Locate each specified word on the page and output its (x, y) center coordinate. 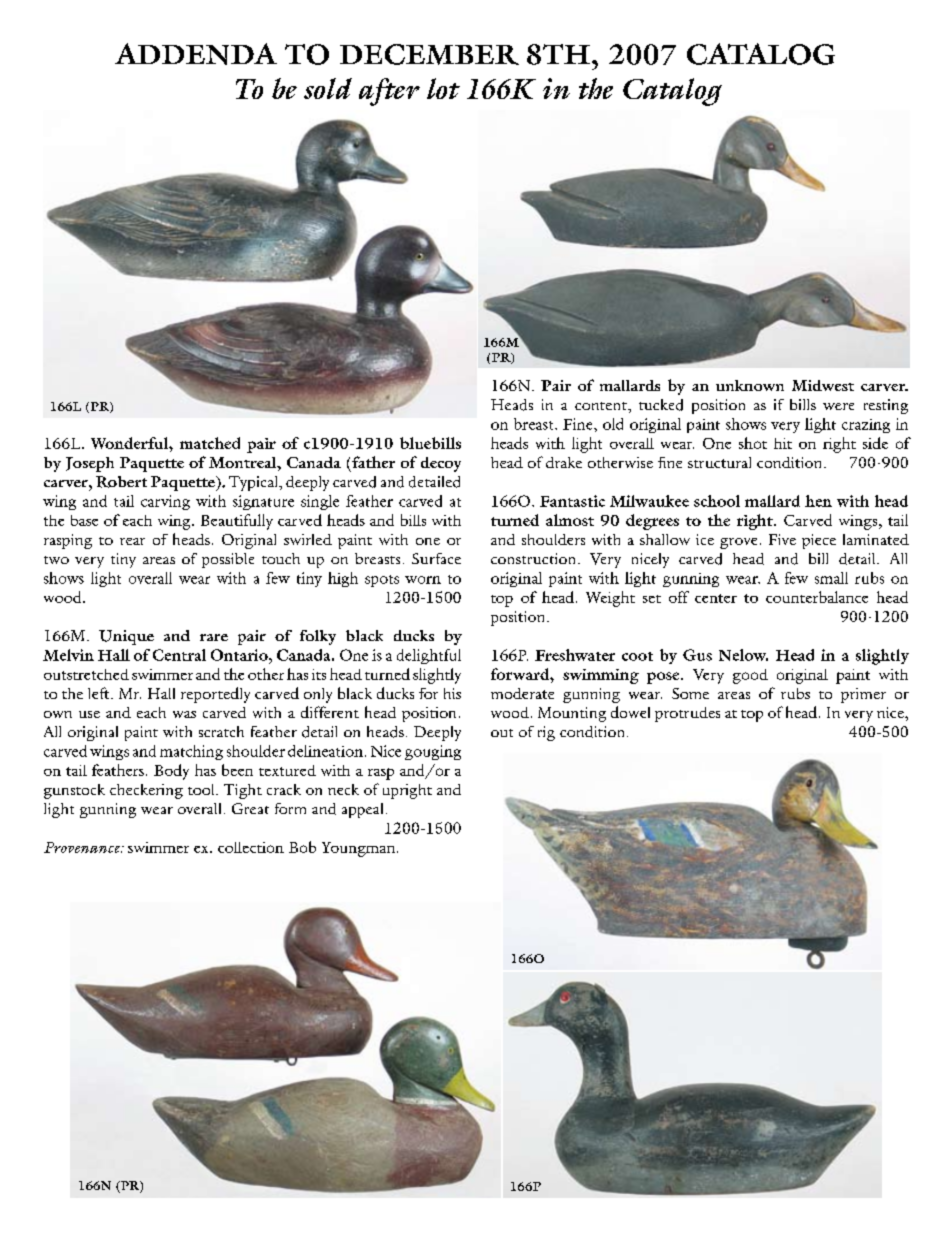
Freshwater (575, 655)
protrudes (687, 714)
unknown (750, 385)
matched (210, 443)
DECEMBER (429, 54)
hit (783, 443)
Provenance (83, 847)
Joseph (90, 464)
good (750, 676)
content (602, 406)
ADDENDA (196, 54)
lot (443, 88)
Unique (126, 637)
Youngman (360, 849)
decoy (441, 464)
